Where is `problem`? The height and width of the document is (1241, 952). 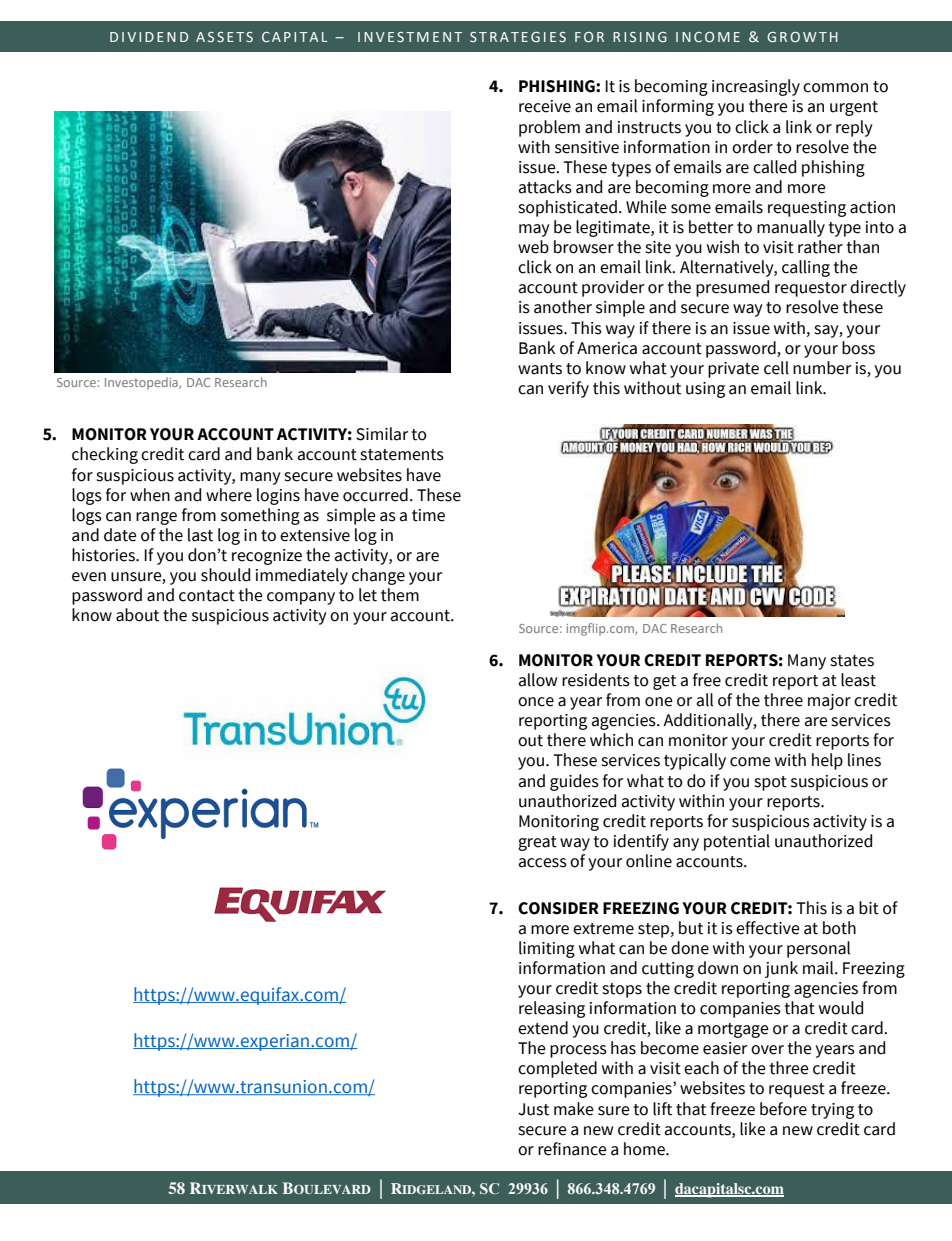
problem is located at coordinates (549, 128).
